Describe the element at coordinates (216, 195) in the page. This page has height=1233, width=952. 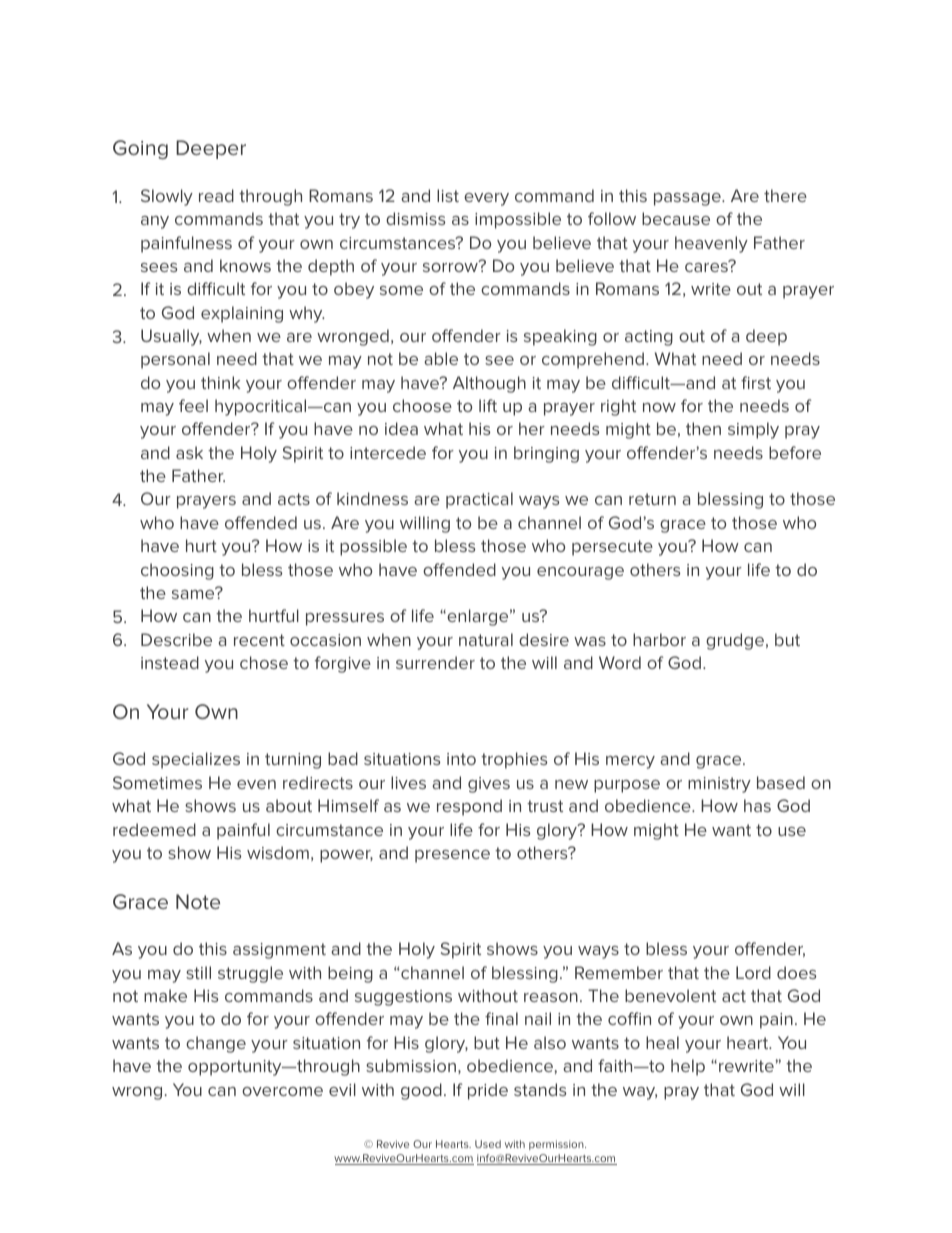
I see `read` at that location.
